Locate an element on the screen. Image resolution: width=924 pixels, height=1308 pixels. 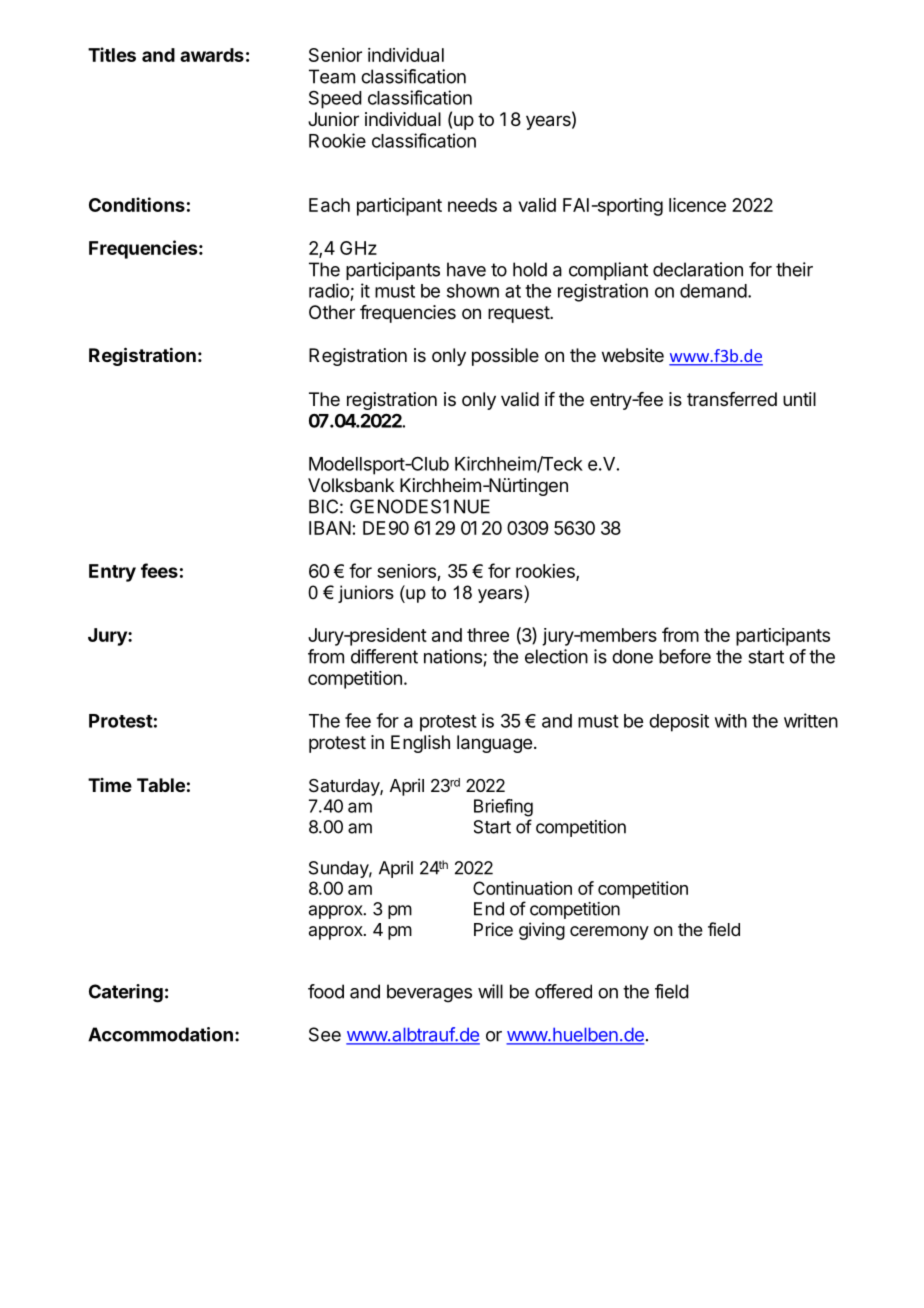
licence is located at coordinates (697, 205).
